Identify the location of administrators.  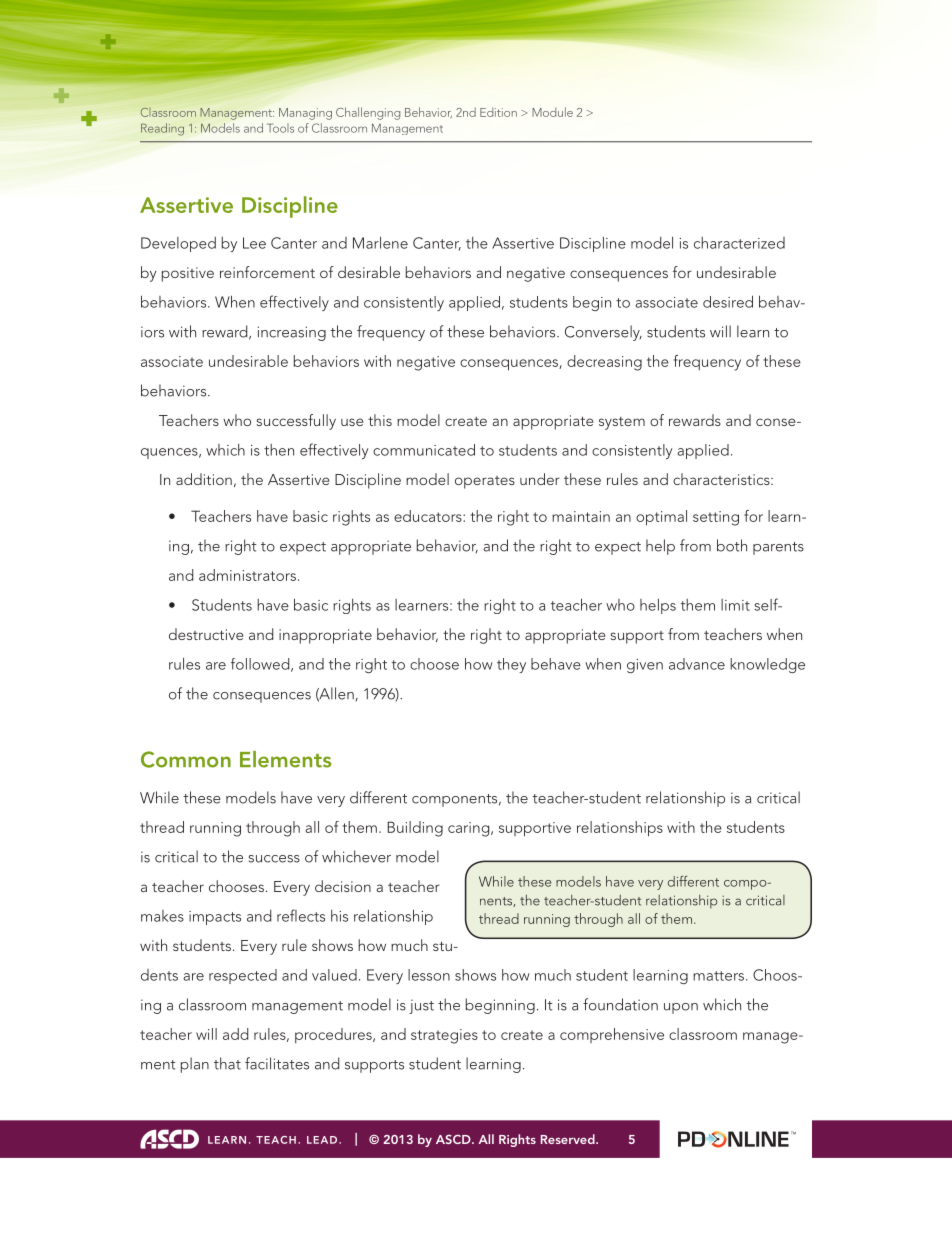
(247, 575).
